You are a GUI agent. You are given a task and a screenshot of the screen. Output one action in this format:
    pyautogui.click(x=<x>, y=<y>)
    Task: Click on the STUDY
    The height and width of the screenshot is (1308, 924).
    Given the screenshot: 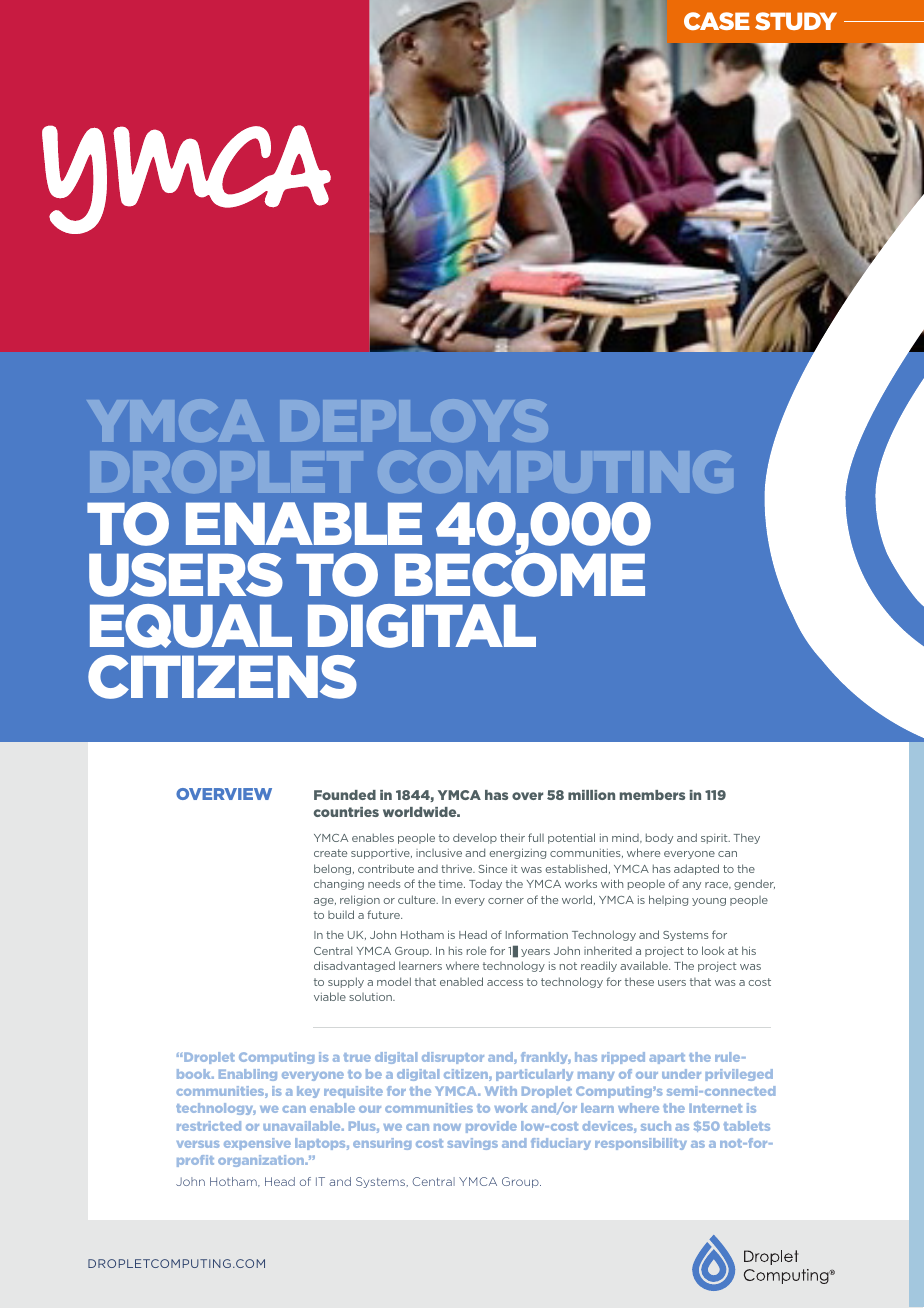 What is the action you would take?
    pyautogui.click(x=796, y=21)
